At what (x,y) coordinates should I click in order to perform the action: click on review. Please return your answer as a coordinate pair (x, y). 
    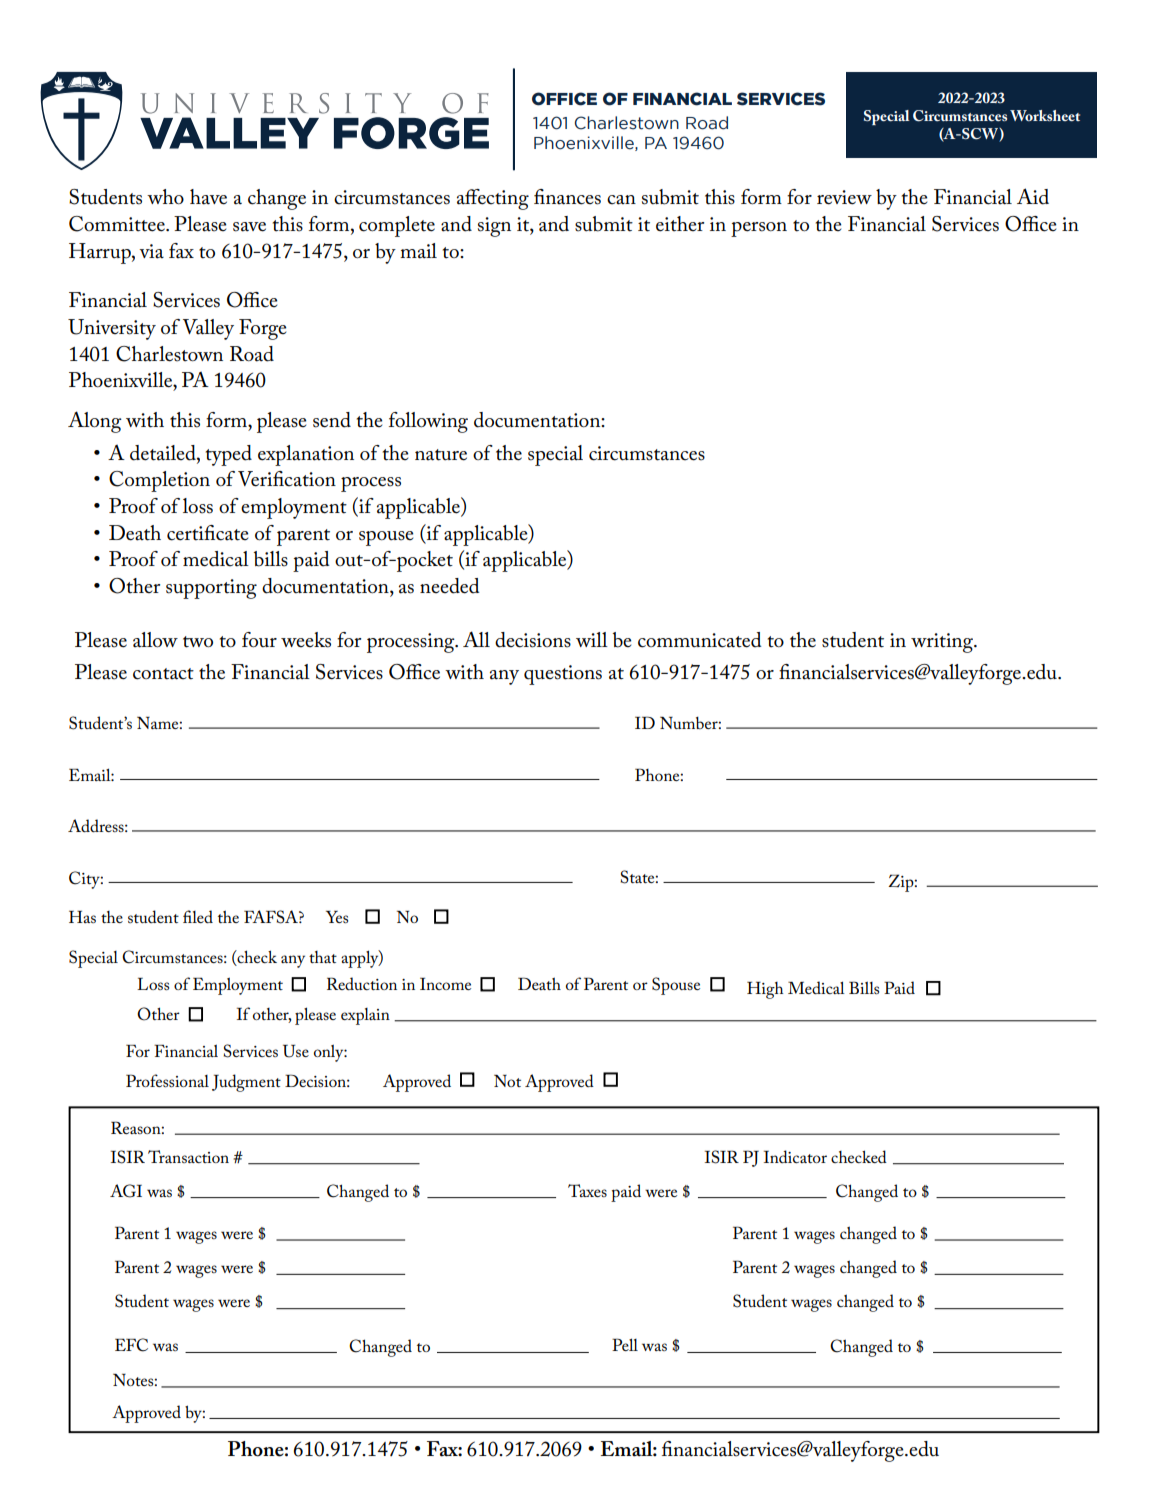
    Looking at the image, I should click on (844, 197).
